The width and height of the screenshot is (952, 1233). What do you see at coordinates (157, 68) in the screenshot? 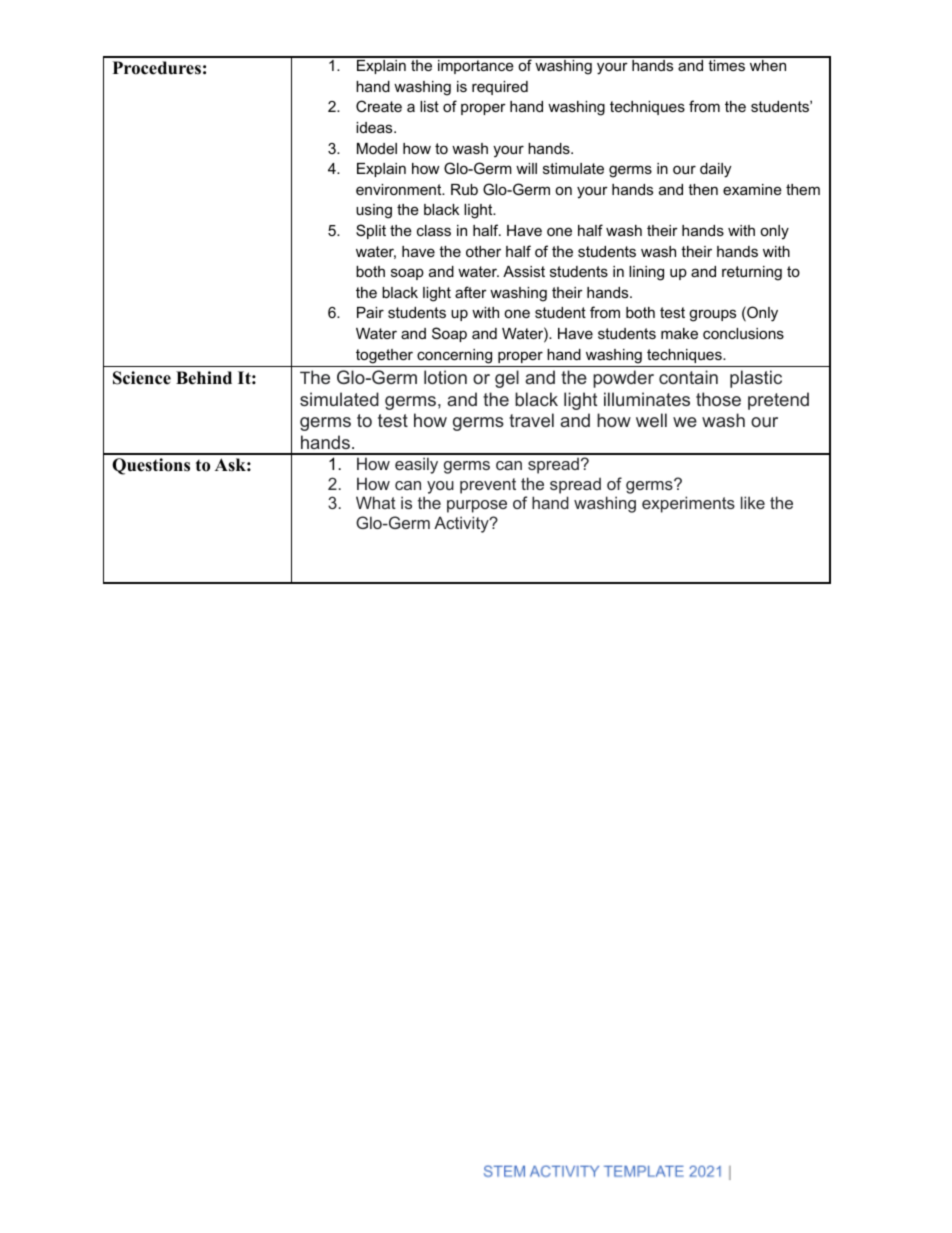
I see `Procedures` at bounding box center [157, 68].
